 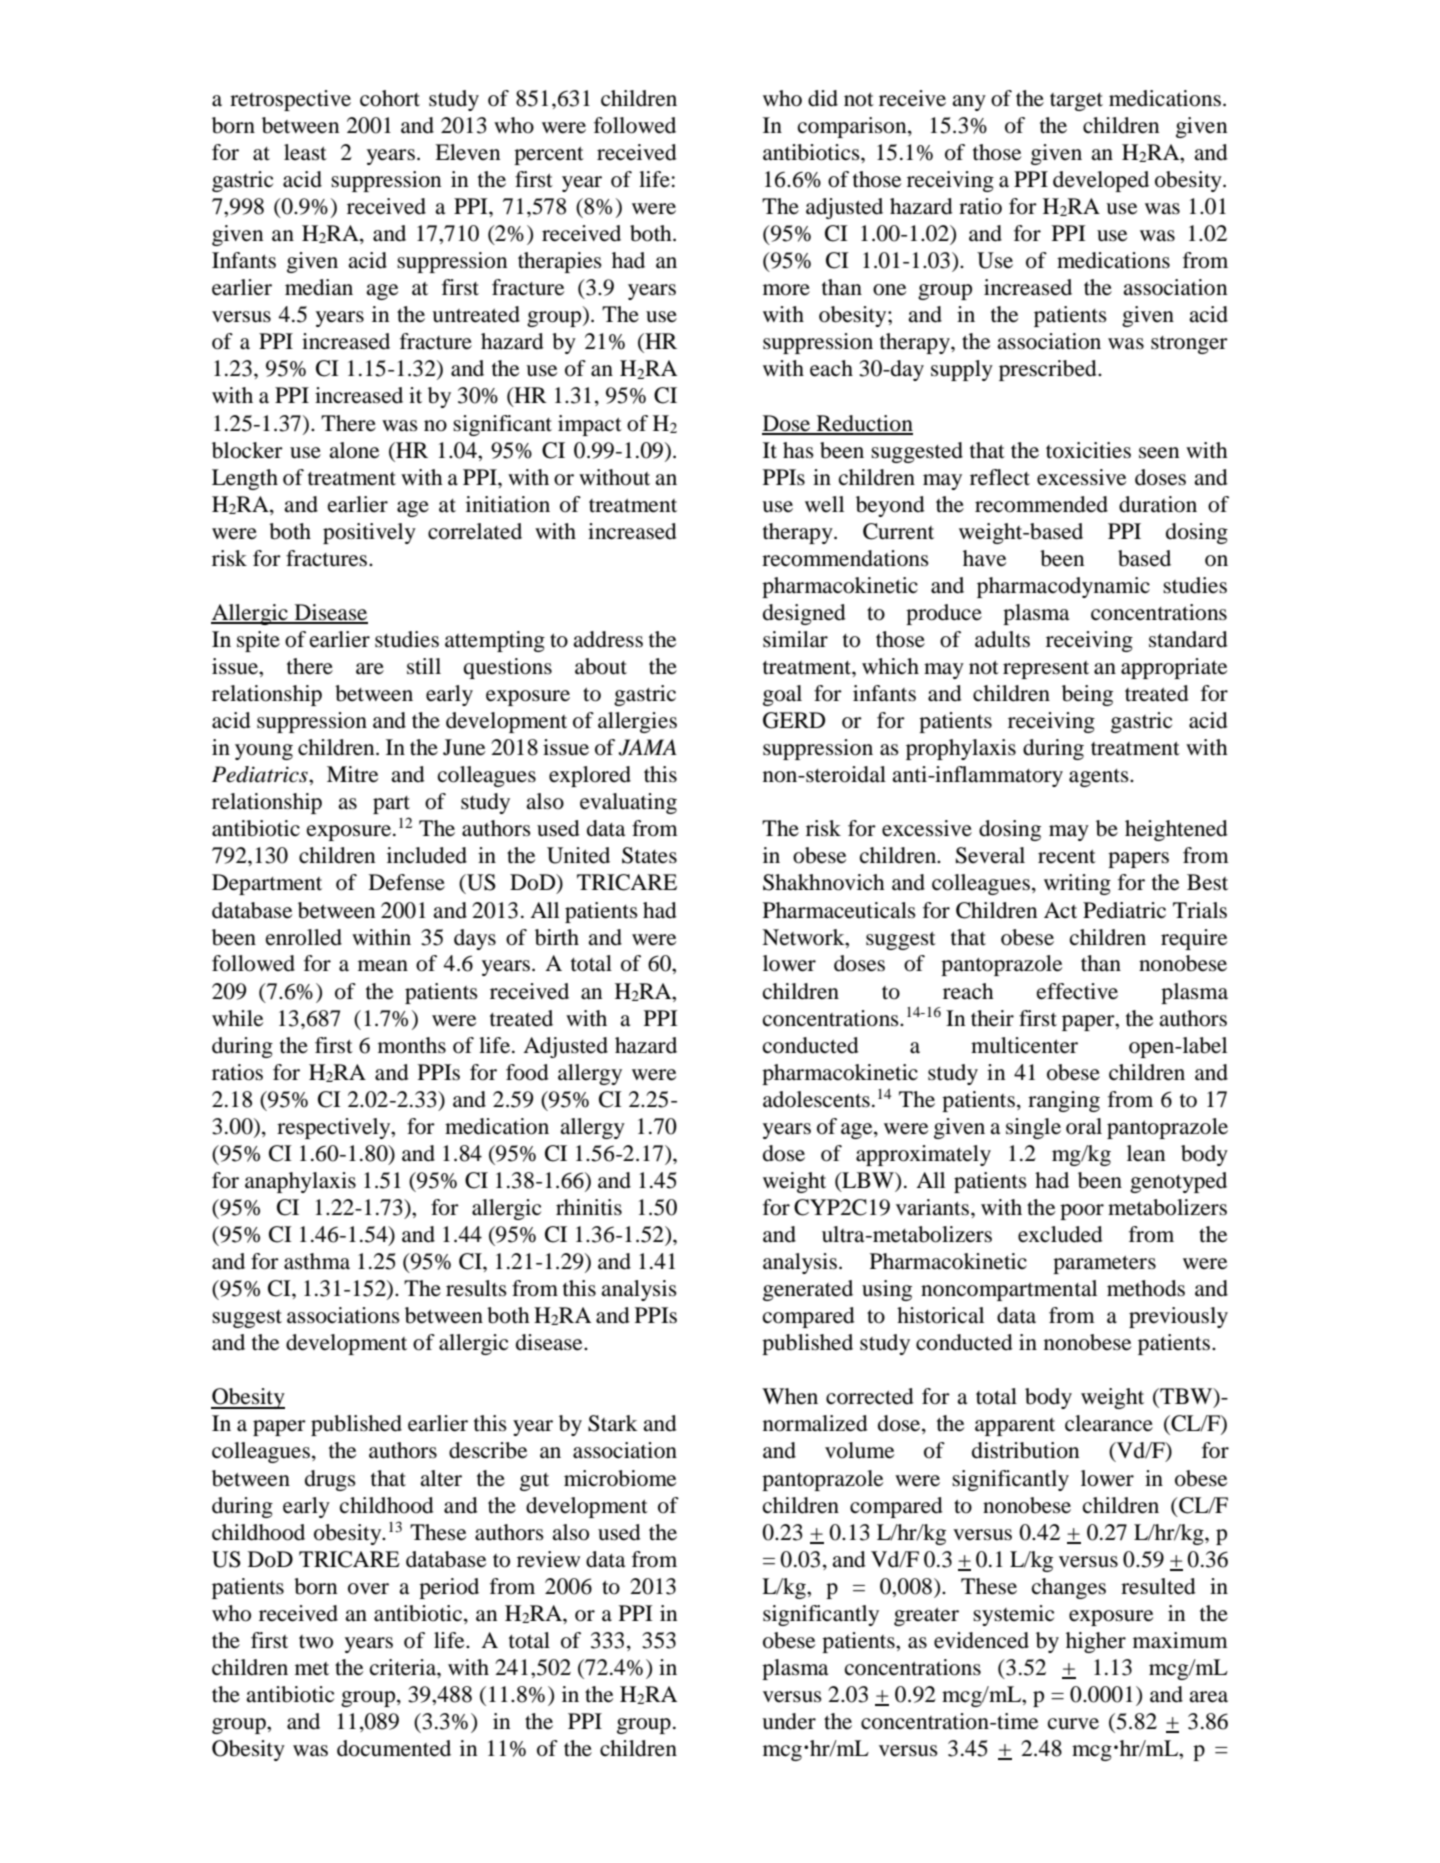 What do you see at coordinates (1077, 884) in the document?
I see `writing` at bounding box center [1077, 884].
